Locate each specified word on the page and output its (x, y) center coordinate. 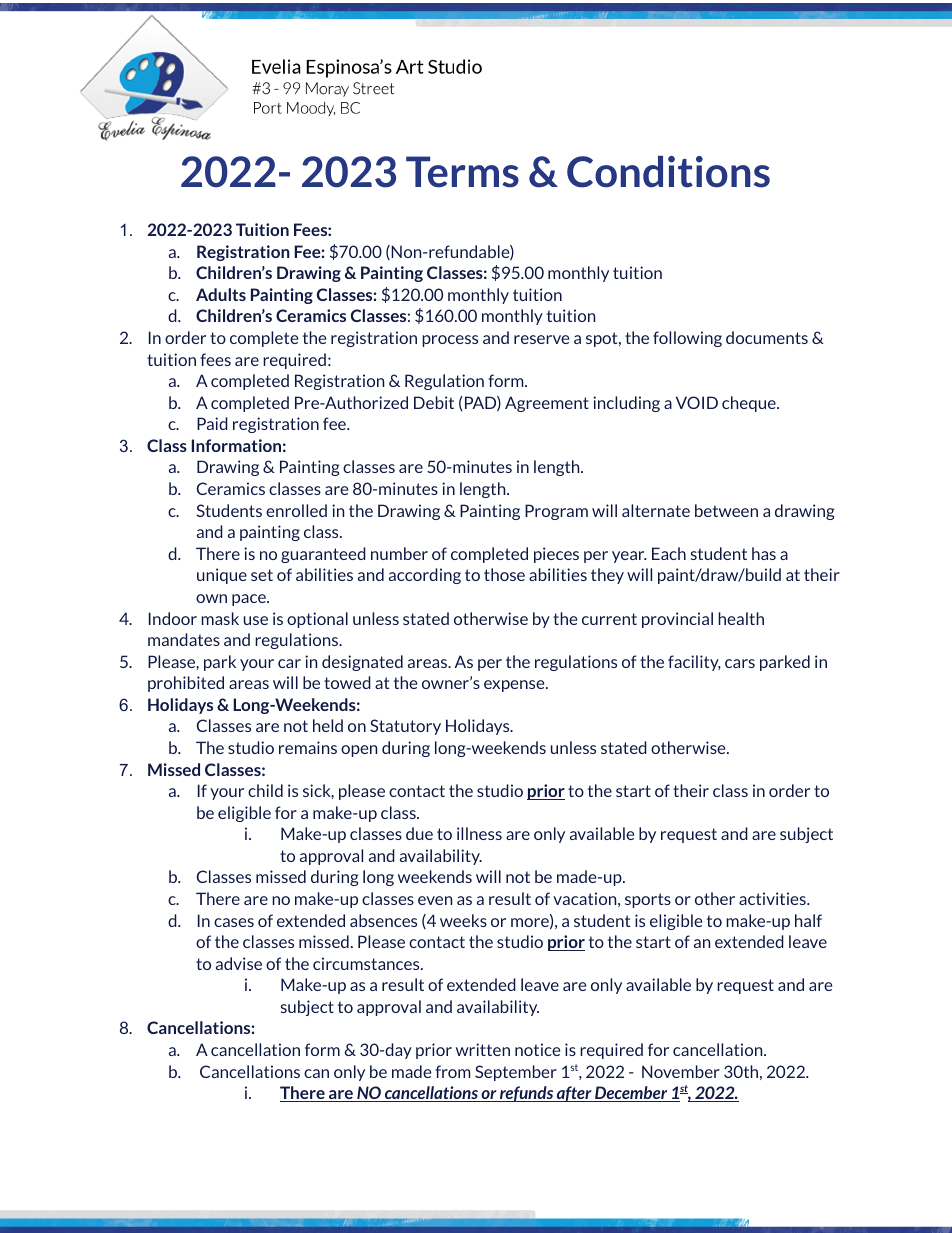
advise (239, 963)
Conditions (668, 172)
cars (740, 663)
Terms (462, 172)
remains (308, 747)
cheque (750, 404)
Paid (212, 423)
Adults (221, 294)
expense (515, 686)
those (504, 574)
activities (773, 898)
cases (234, 922)
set (262, 575)
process (450, 341)
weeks (463, 920)
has (764, 553)
